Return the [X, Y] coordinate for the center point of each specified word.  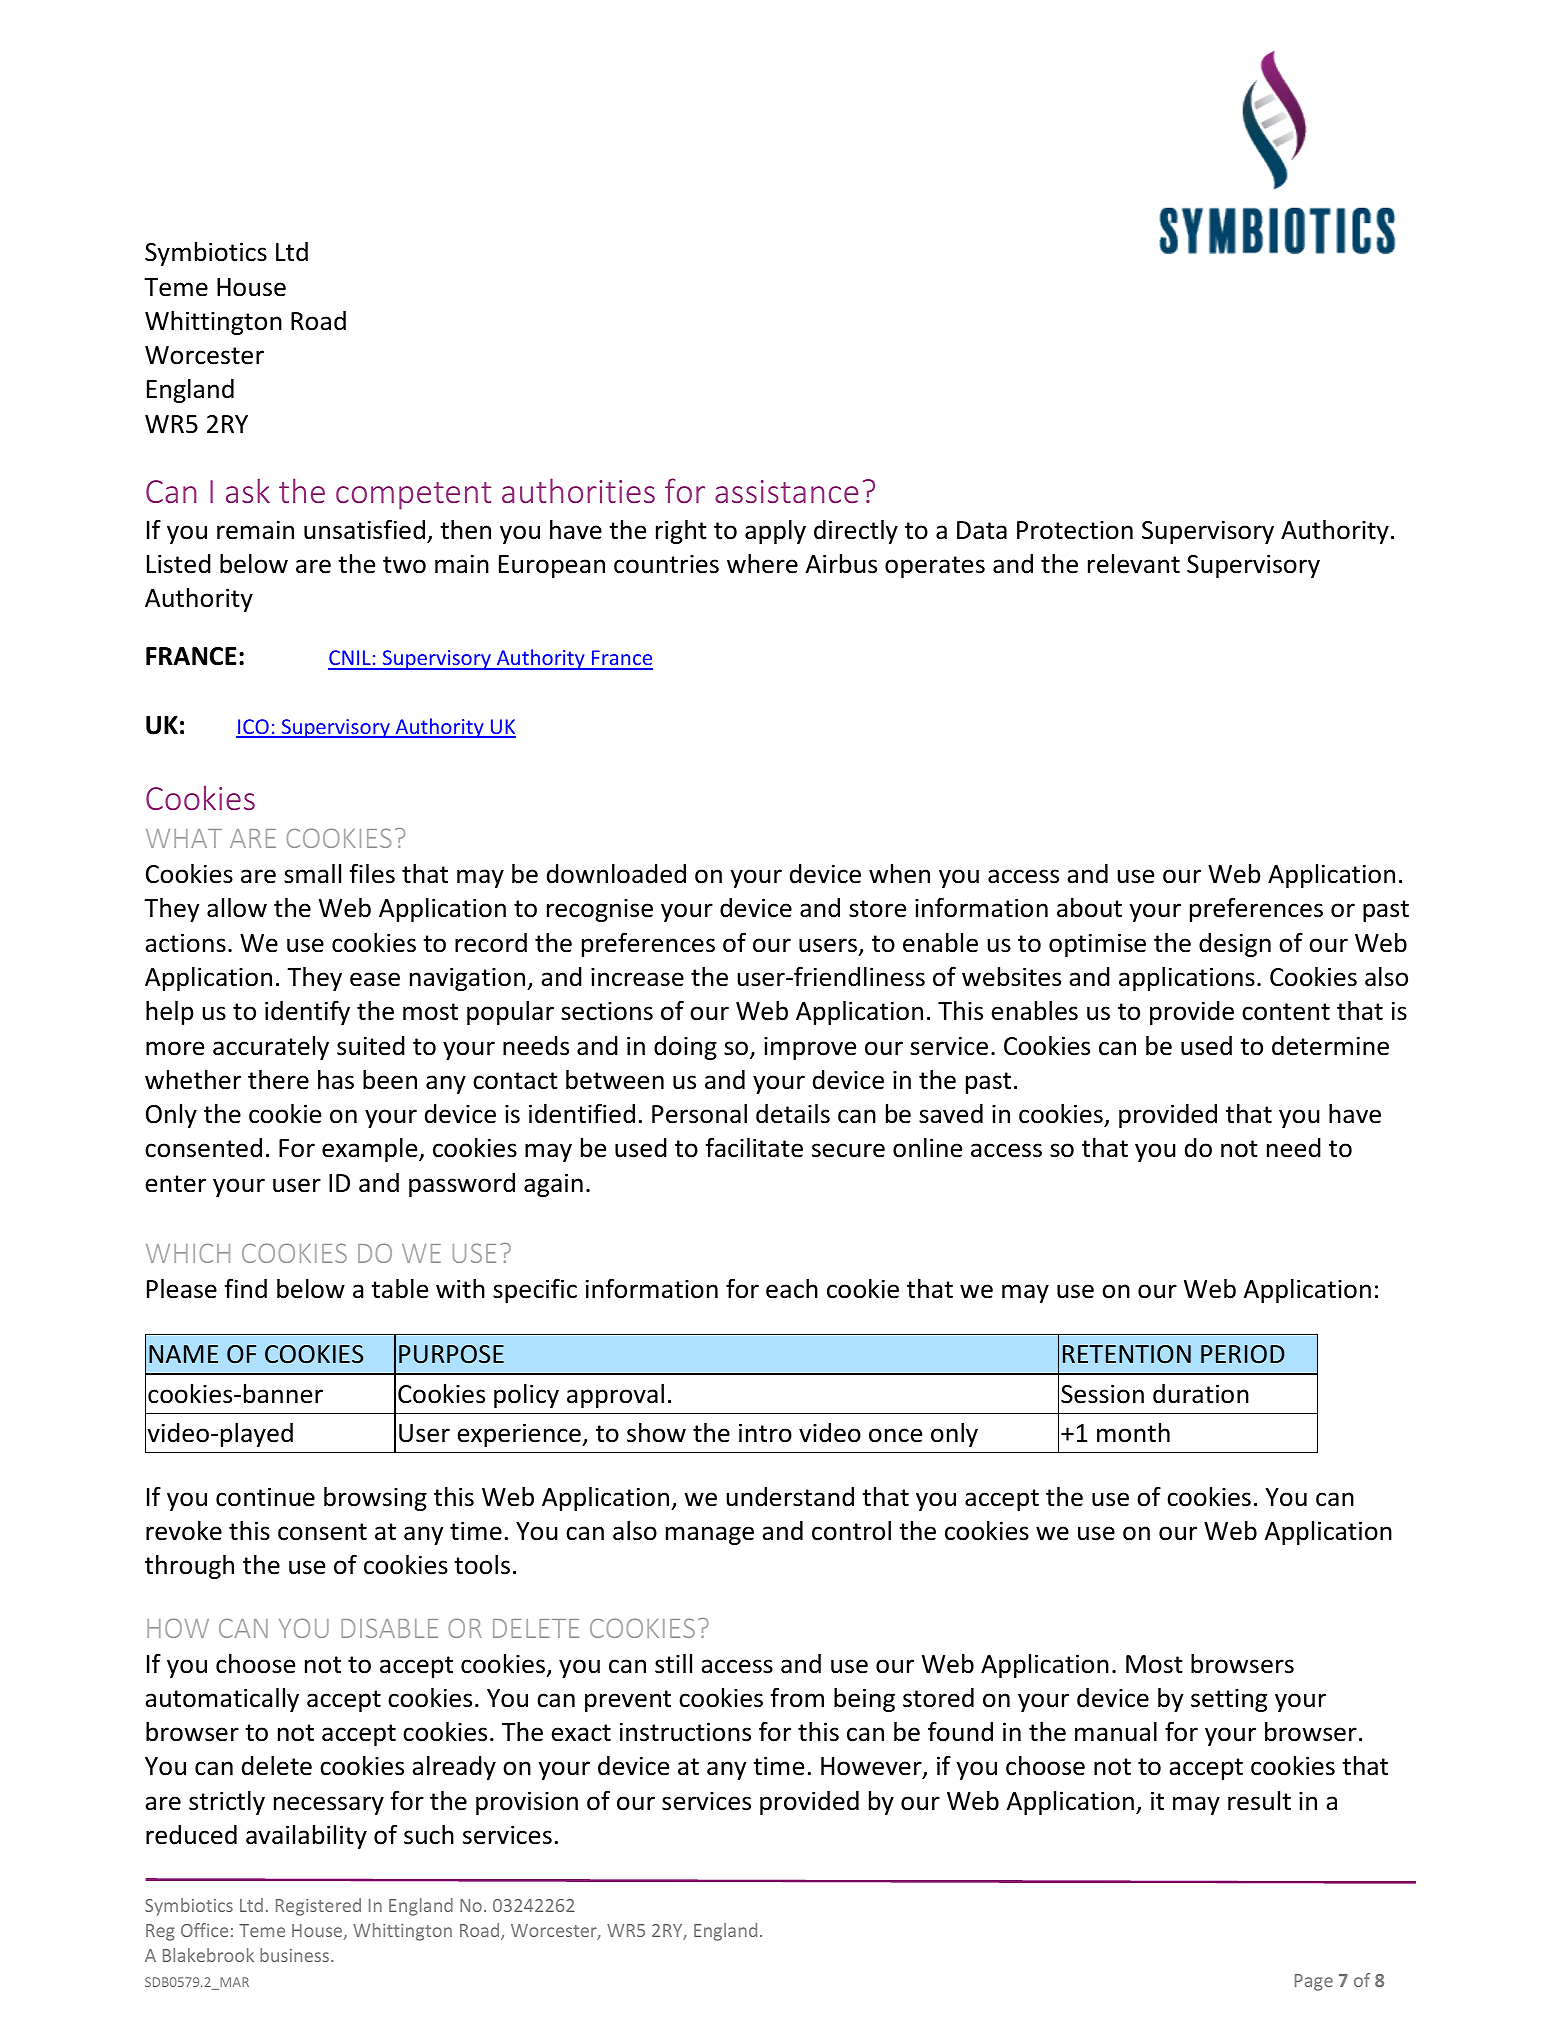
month [1133, 1433]
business [296, 1955]
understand [790, 1497]
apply [775, 532]
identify [307, 1012]
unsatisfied [364, 529]
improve [810, 1048]
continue [265, 1497]
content [1286, 1012]
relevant [1134, 564]
